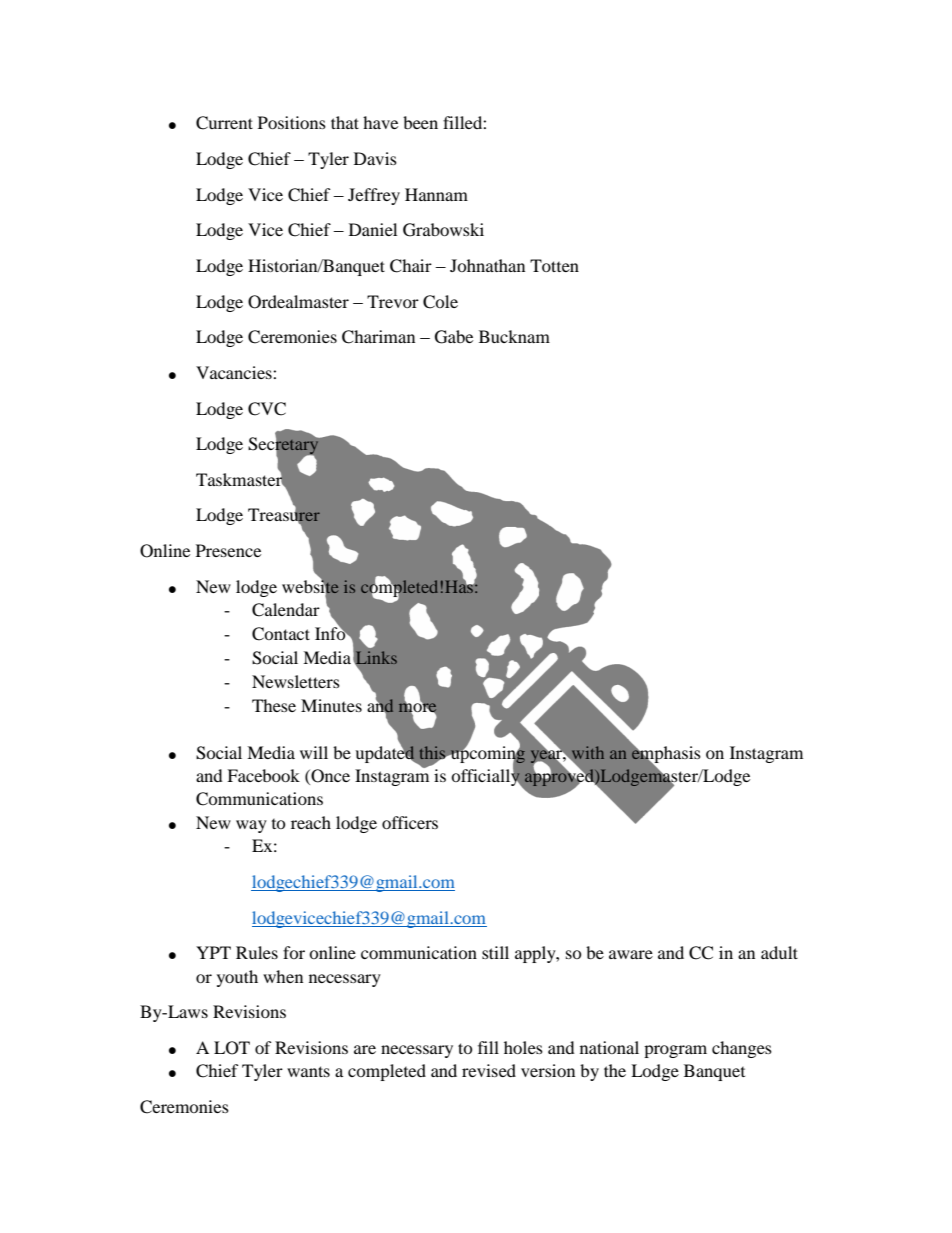  Describe the element at coordinates (487, 265) in the screenshot. I see `Johnathan` at that location.
